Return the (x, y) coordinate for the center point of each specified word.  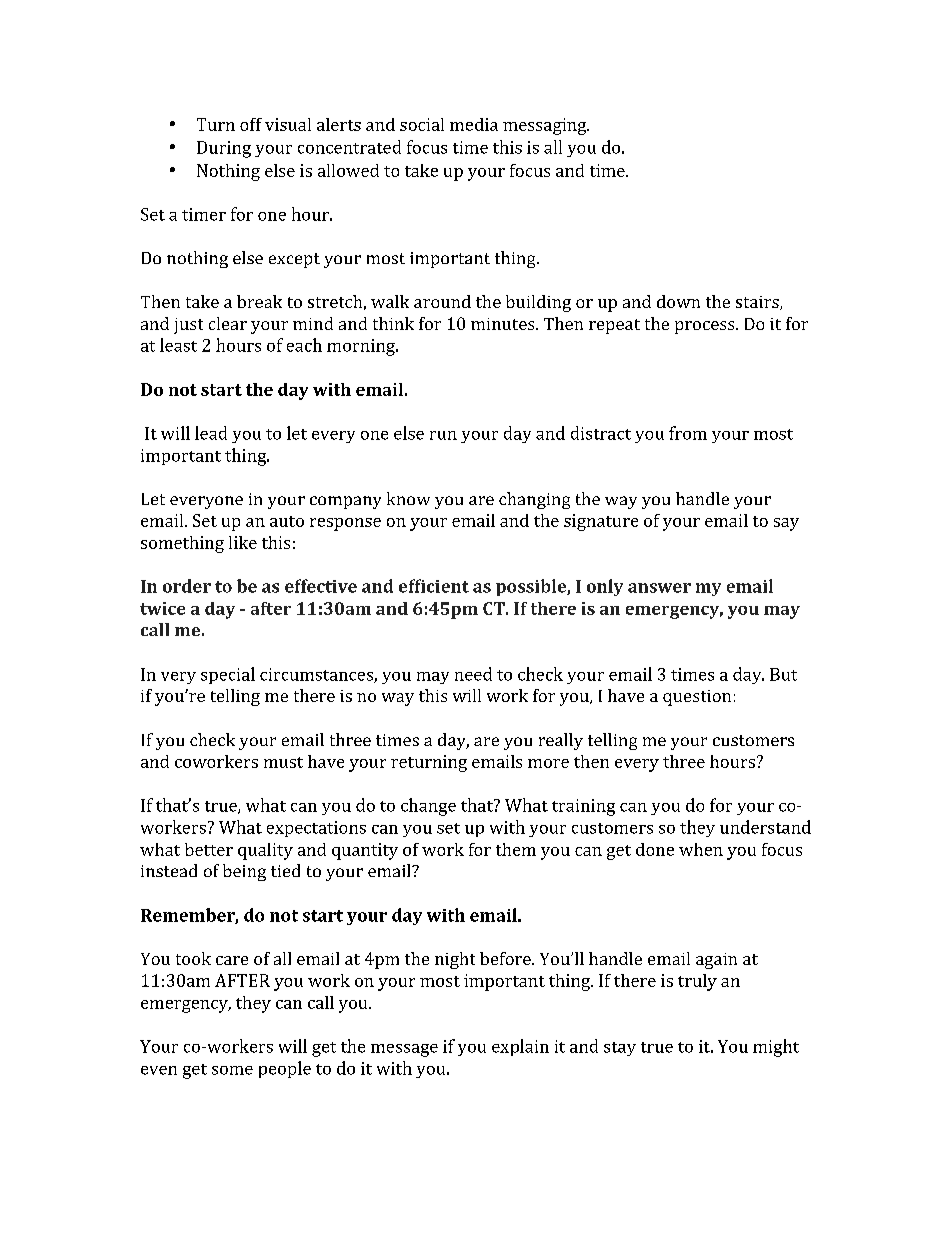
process (706, 327)
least (178, 345)
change (428, 807)
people (285, 1069)
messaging (546, 126)
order (187, 586)
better (209, 849)
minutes (504, 324)
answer (659, 588)
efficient (434, 586)
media (474, 124)
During (224, 149)
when (701, 849)
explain (520, 1047)
